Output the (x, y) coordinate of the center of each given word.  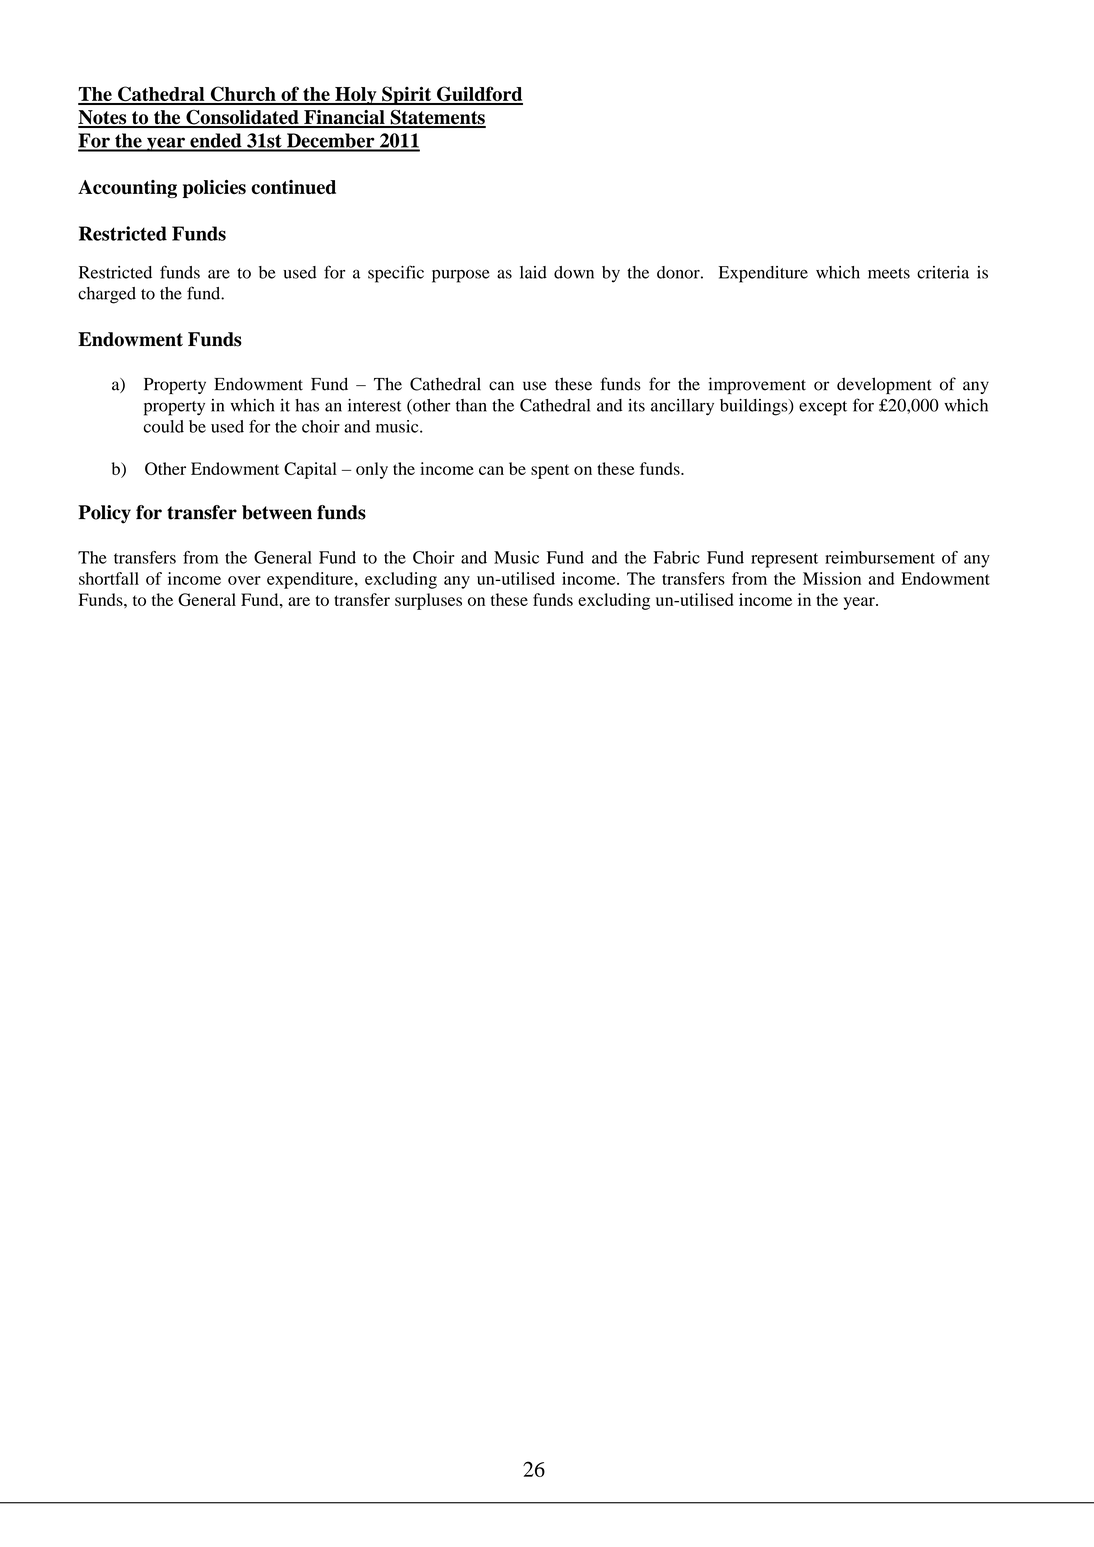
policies (214, 189)
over (244, 580)
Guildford (479, 95)
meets (889, 273)
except (823, 408)
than (471, 405)
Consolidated (242, 118)
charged (107, 295)
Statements (437, 118)
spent (550, 471)
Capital (310, 470)
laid (533, 272)
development (884, 385)
